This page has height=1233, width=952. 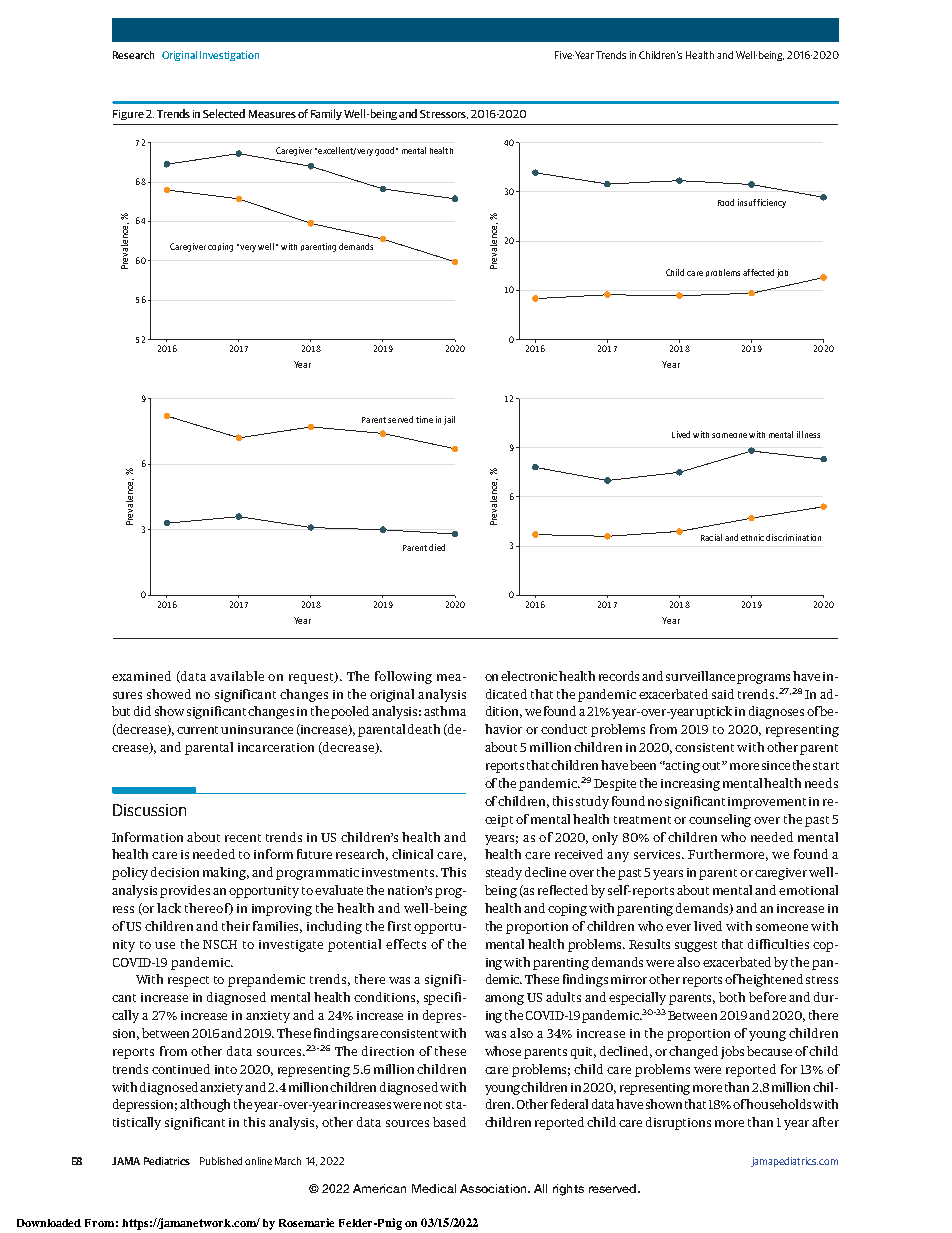 I want to click on Food, so click(x=726, y=202).
